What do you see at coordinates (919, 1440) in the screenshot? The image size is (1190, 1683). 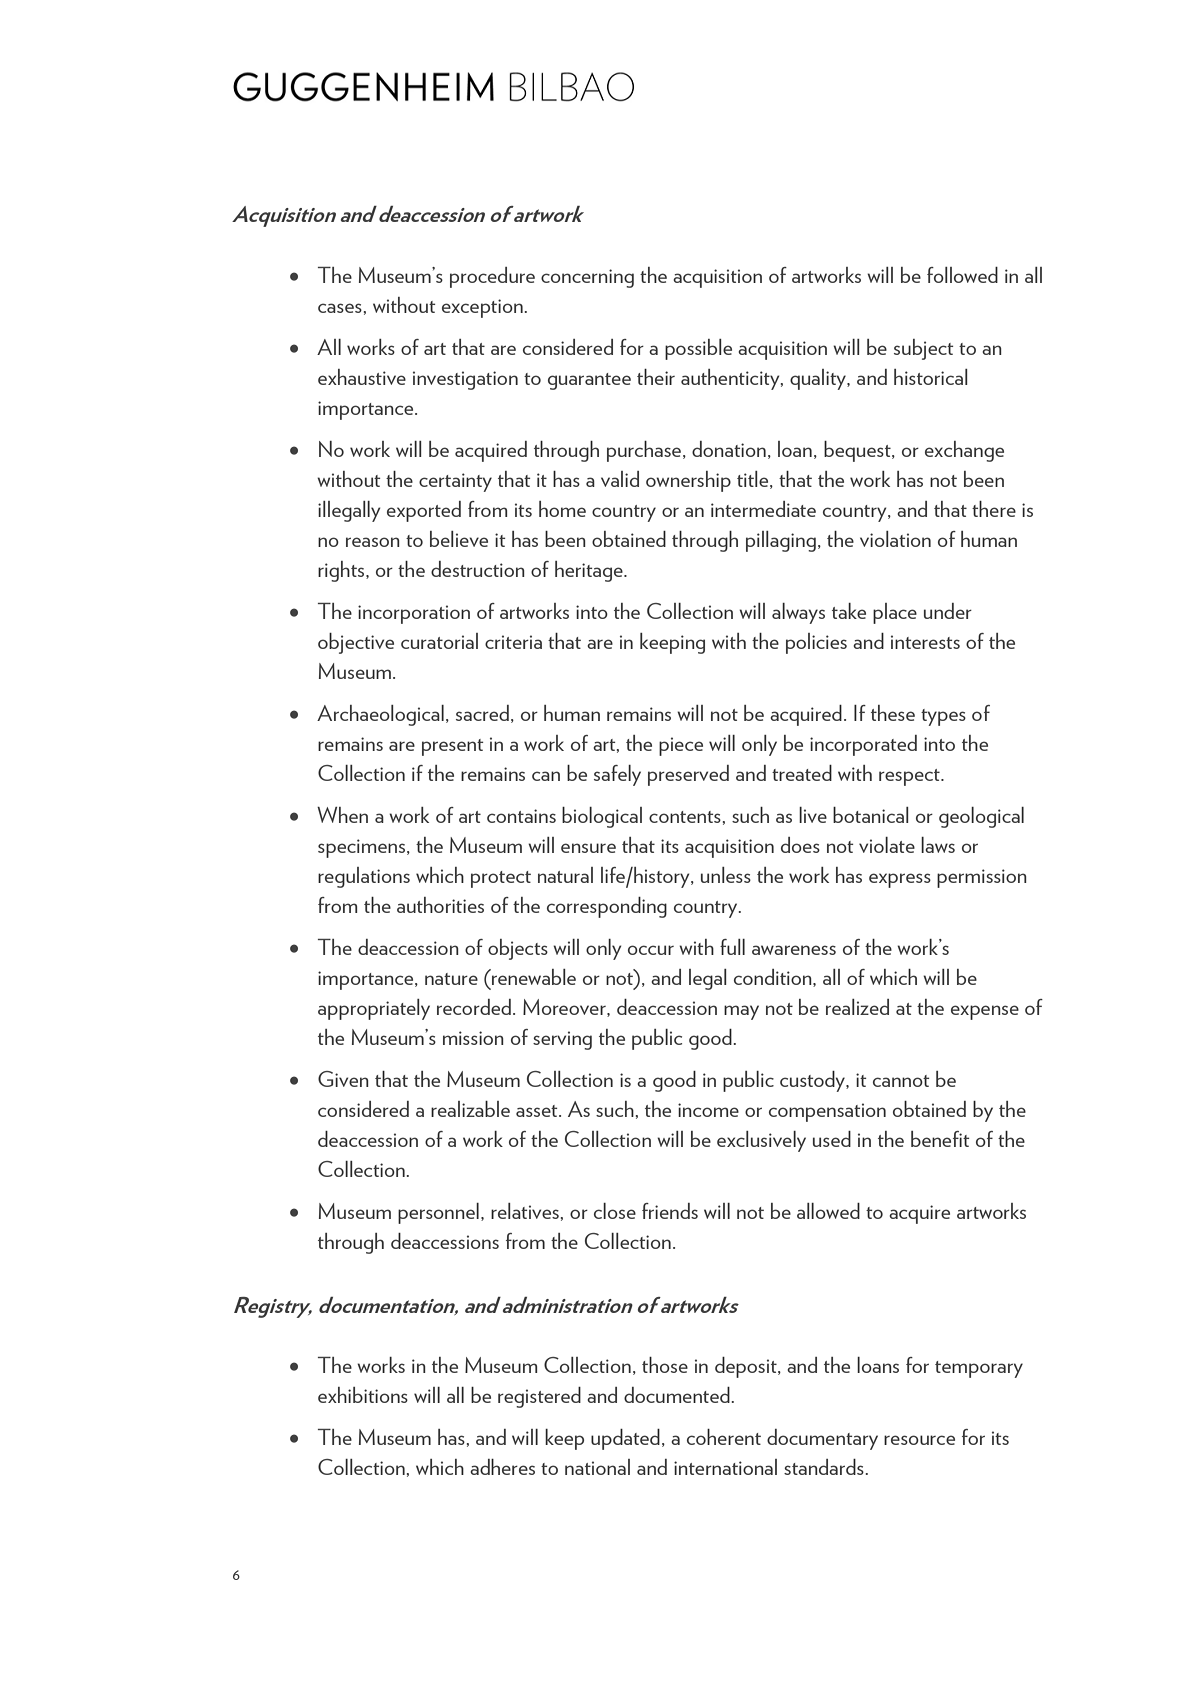 I see `resource` at bounding box center [919, 1440].
